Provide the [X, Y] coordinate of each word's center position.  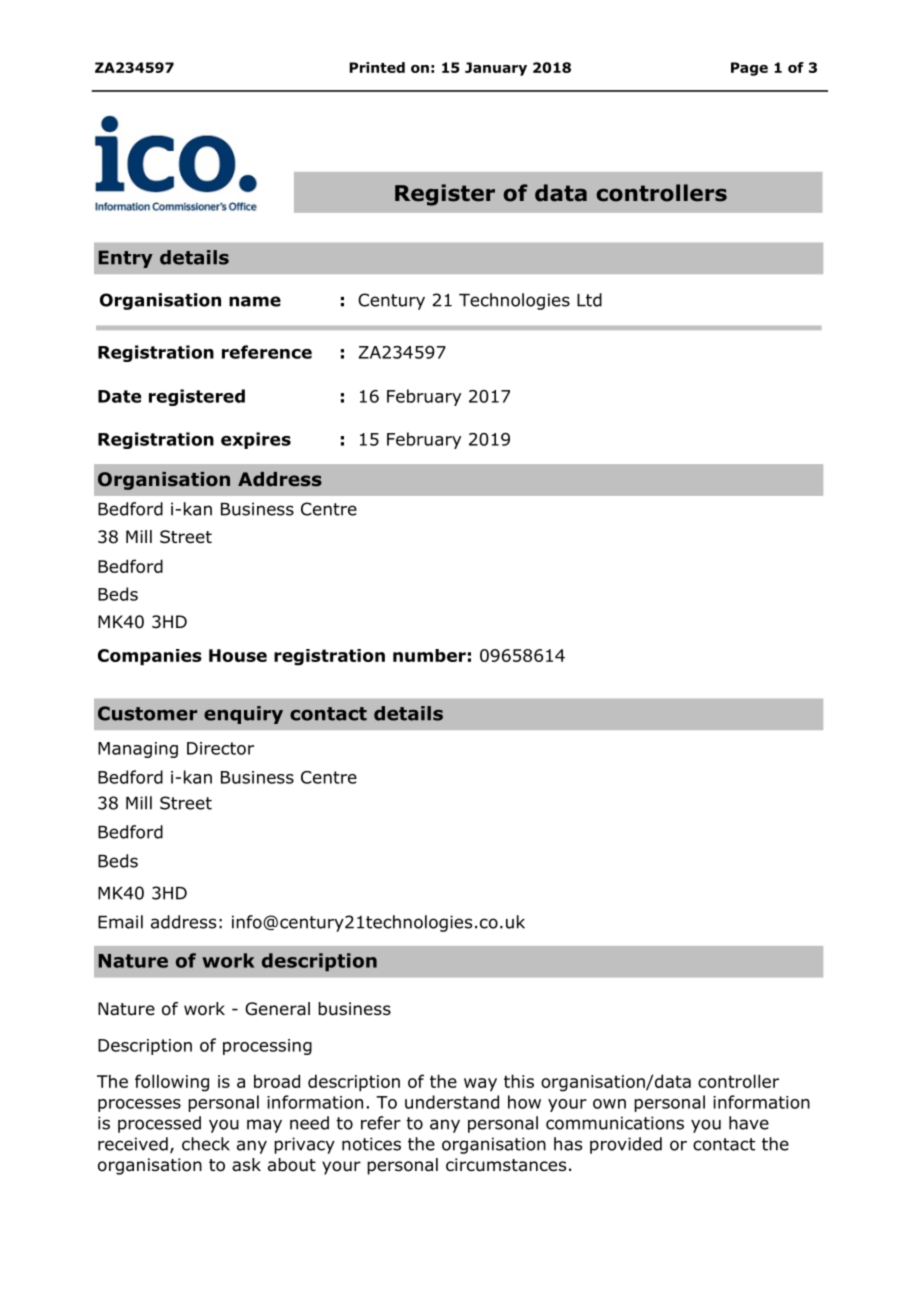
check [206, 1144]
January [496, 69]
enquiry [243, 715]
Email [120, 922]
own [609, 1104]
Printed [377, 67]
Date [119, 396]
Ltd [589, 300]
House [238, 655]
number [429, 655]
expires [256, 440]
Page [749, 69]
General [277, 1009]
